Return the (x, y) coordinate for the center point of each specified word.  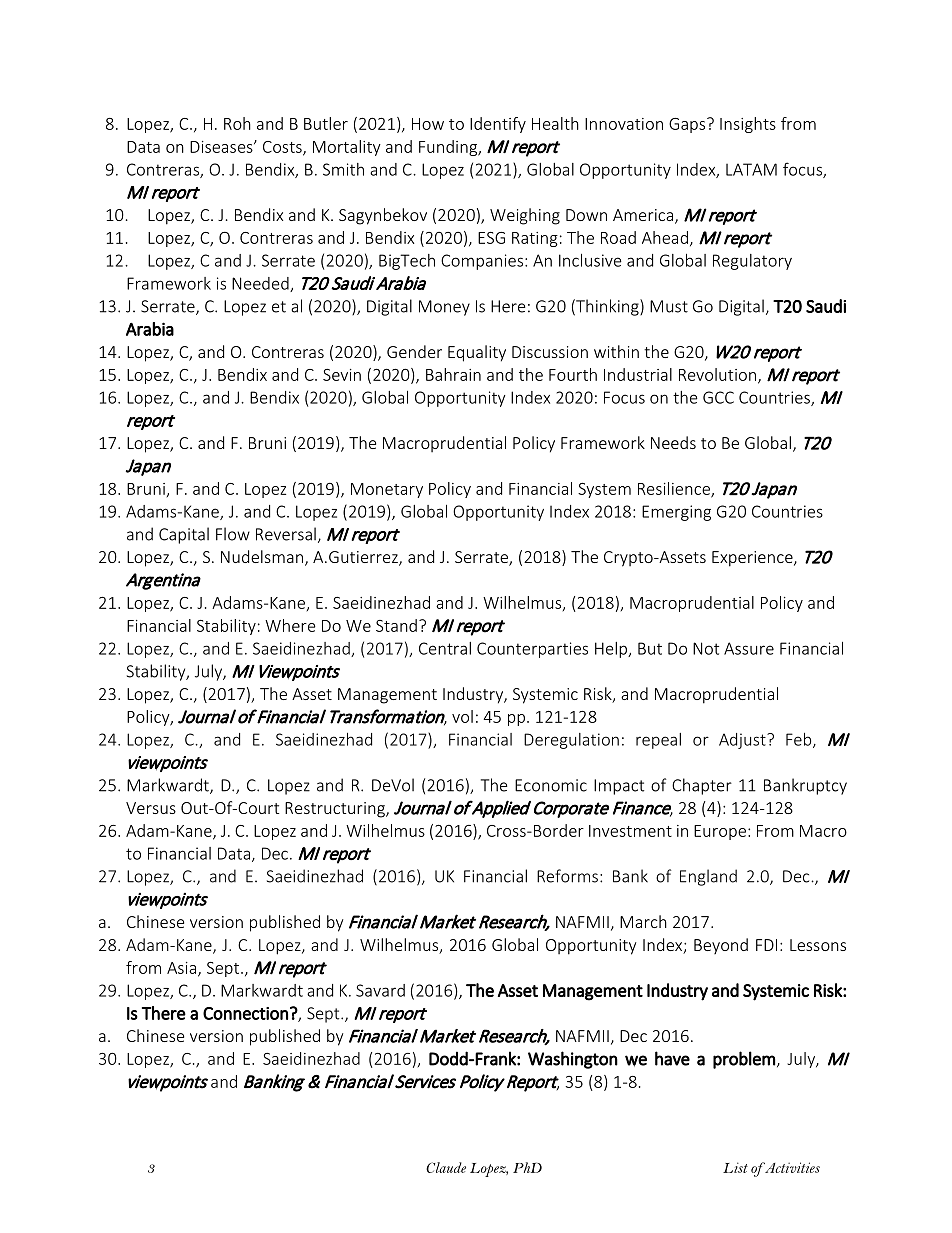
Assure (749, 648)
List (735, 1167)
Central (445, 648)
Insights (748, 125)
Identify (498, 125)
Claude (446, 1167)
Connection (245, 1013)
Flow (233, 534)
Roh (237, 123)
